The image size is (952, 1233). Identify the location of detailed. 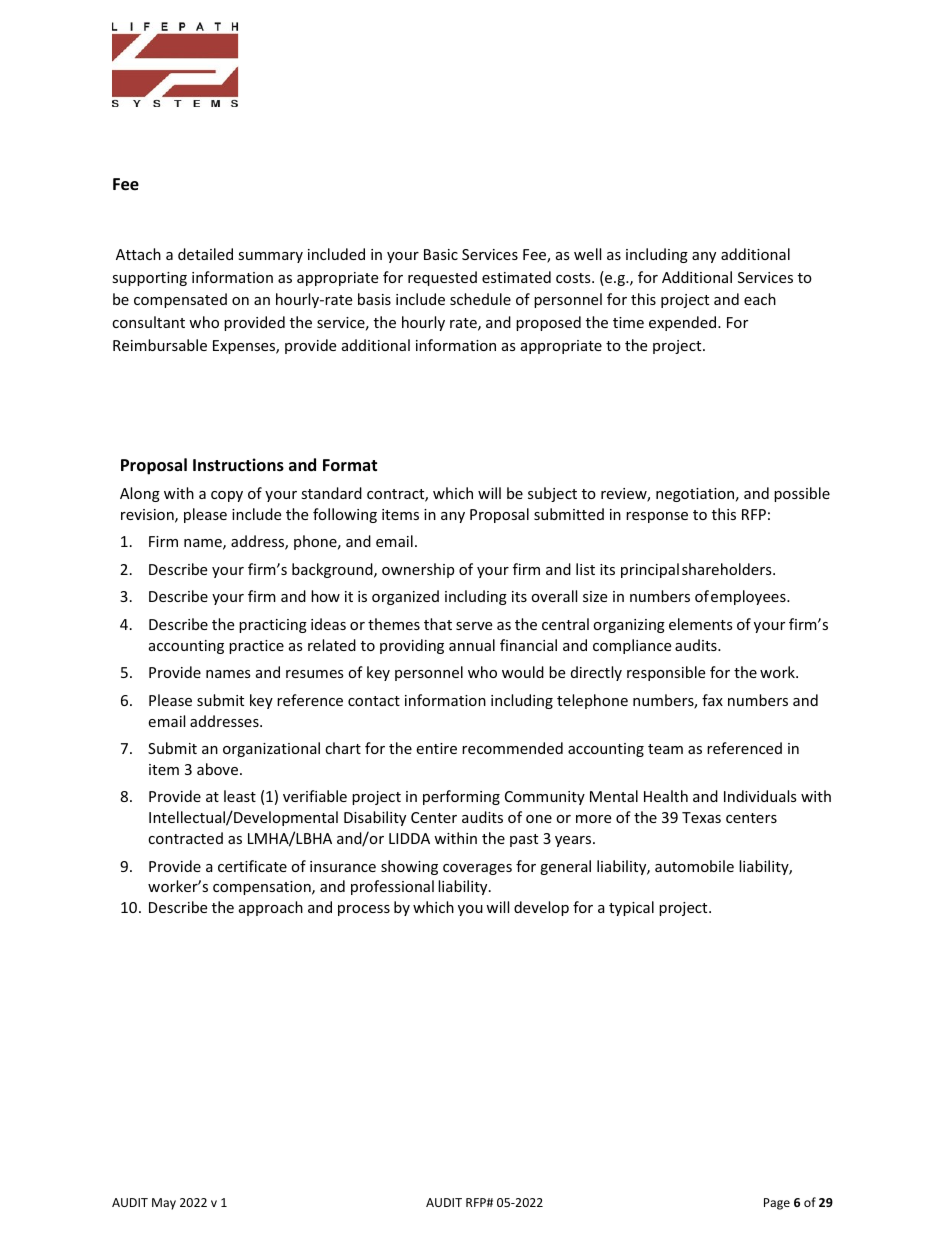
(205, 254).
